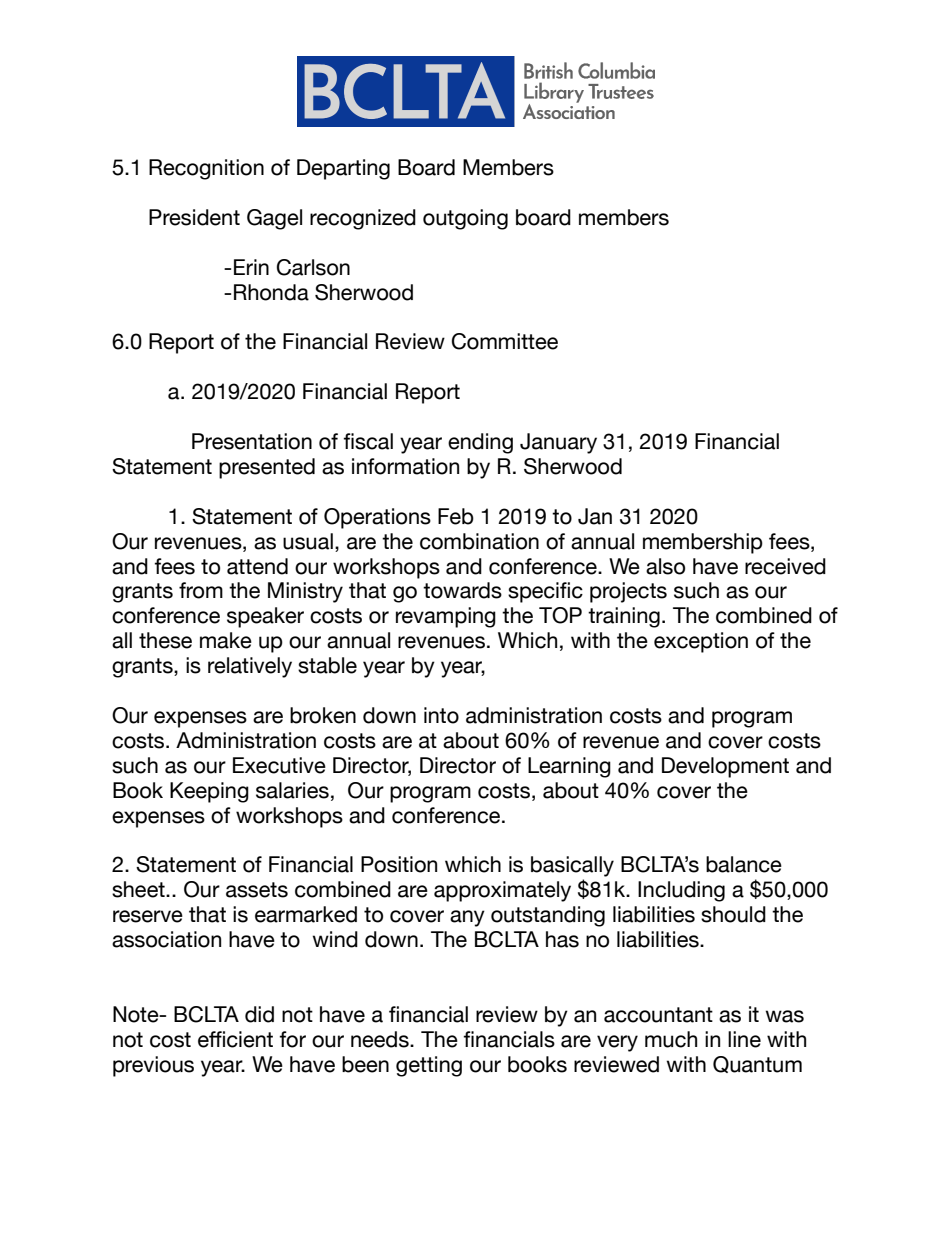 This screenshot has width=952, height=1233. What do you see at coordinates (441, 715) in the screenshot?
I see `into` at bounding box center [441, 715].
